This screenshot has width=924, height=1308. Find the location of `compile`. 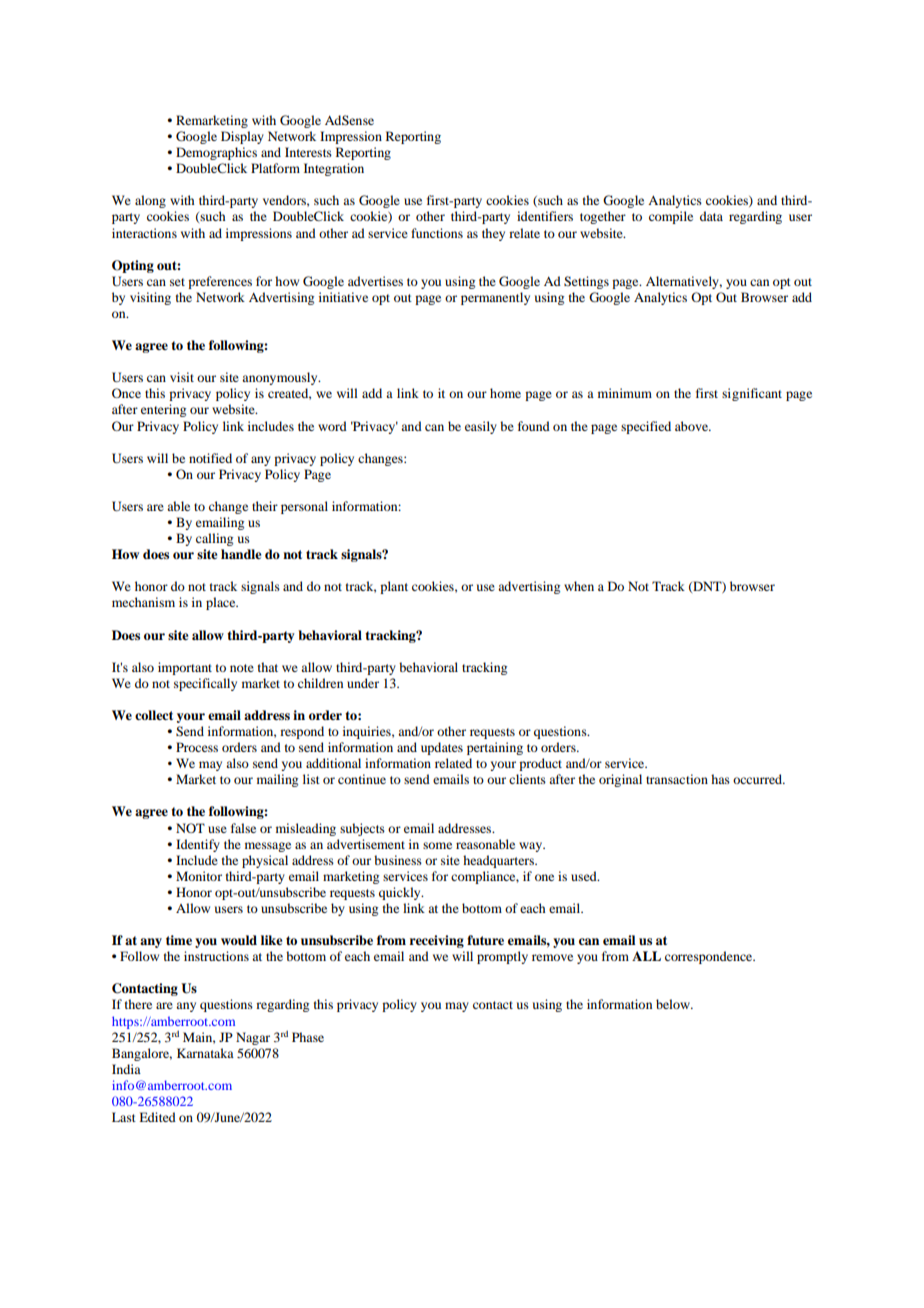

compile is located at coordinates (671, 217).
